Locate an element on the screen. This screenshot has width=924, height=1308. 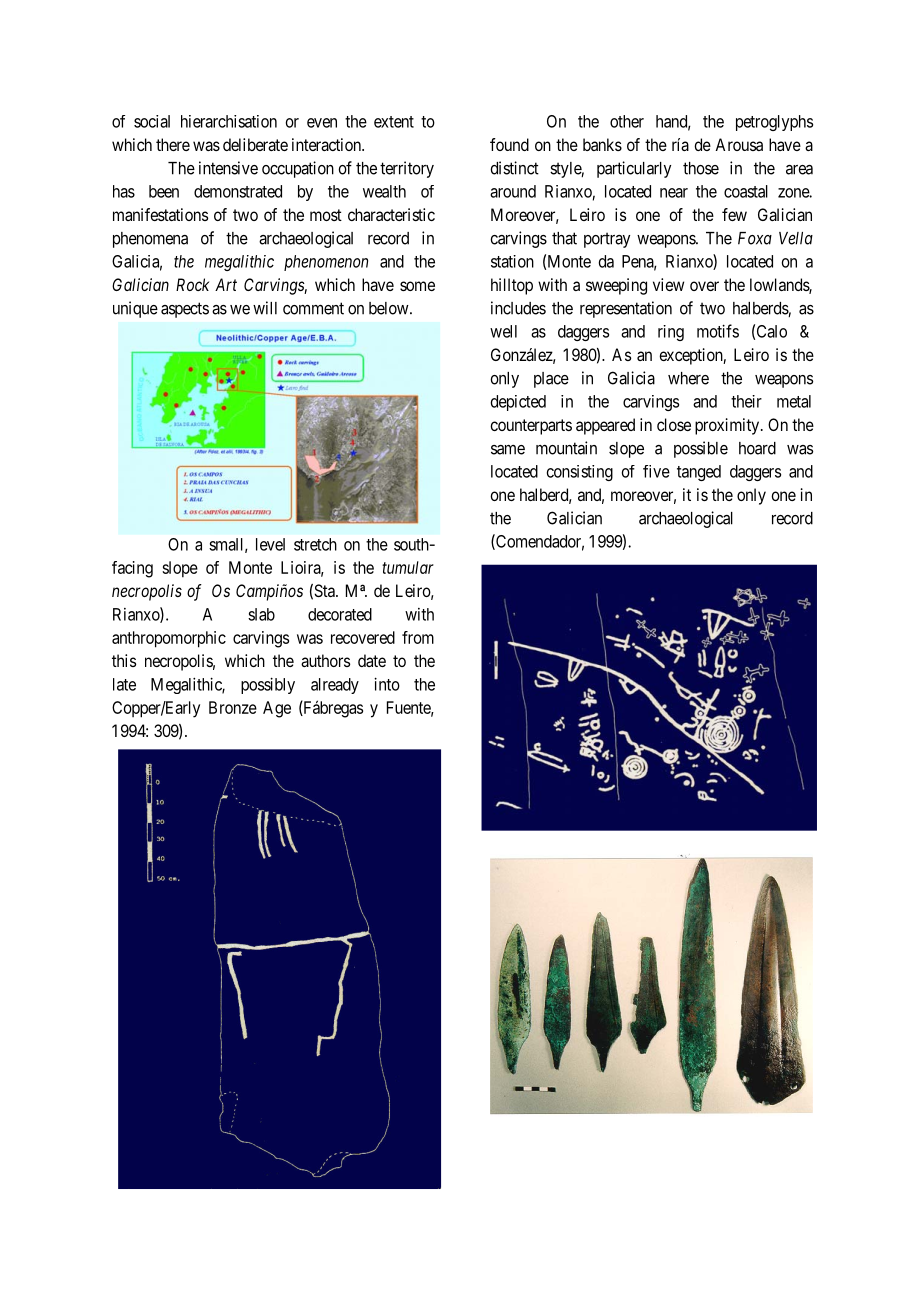
petroglyphs is located at coordinates (774, 123).
